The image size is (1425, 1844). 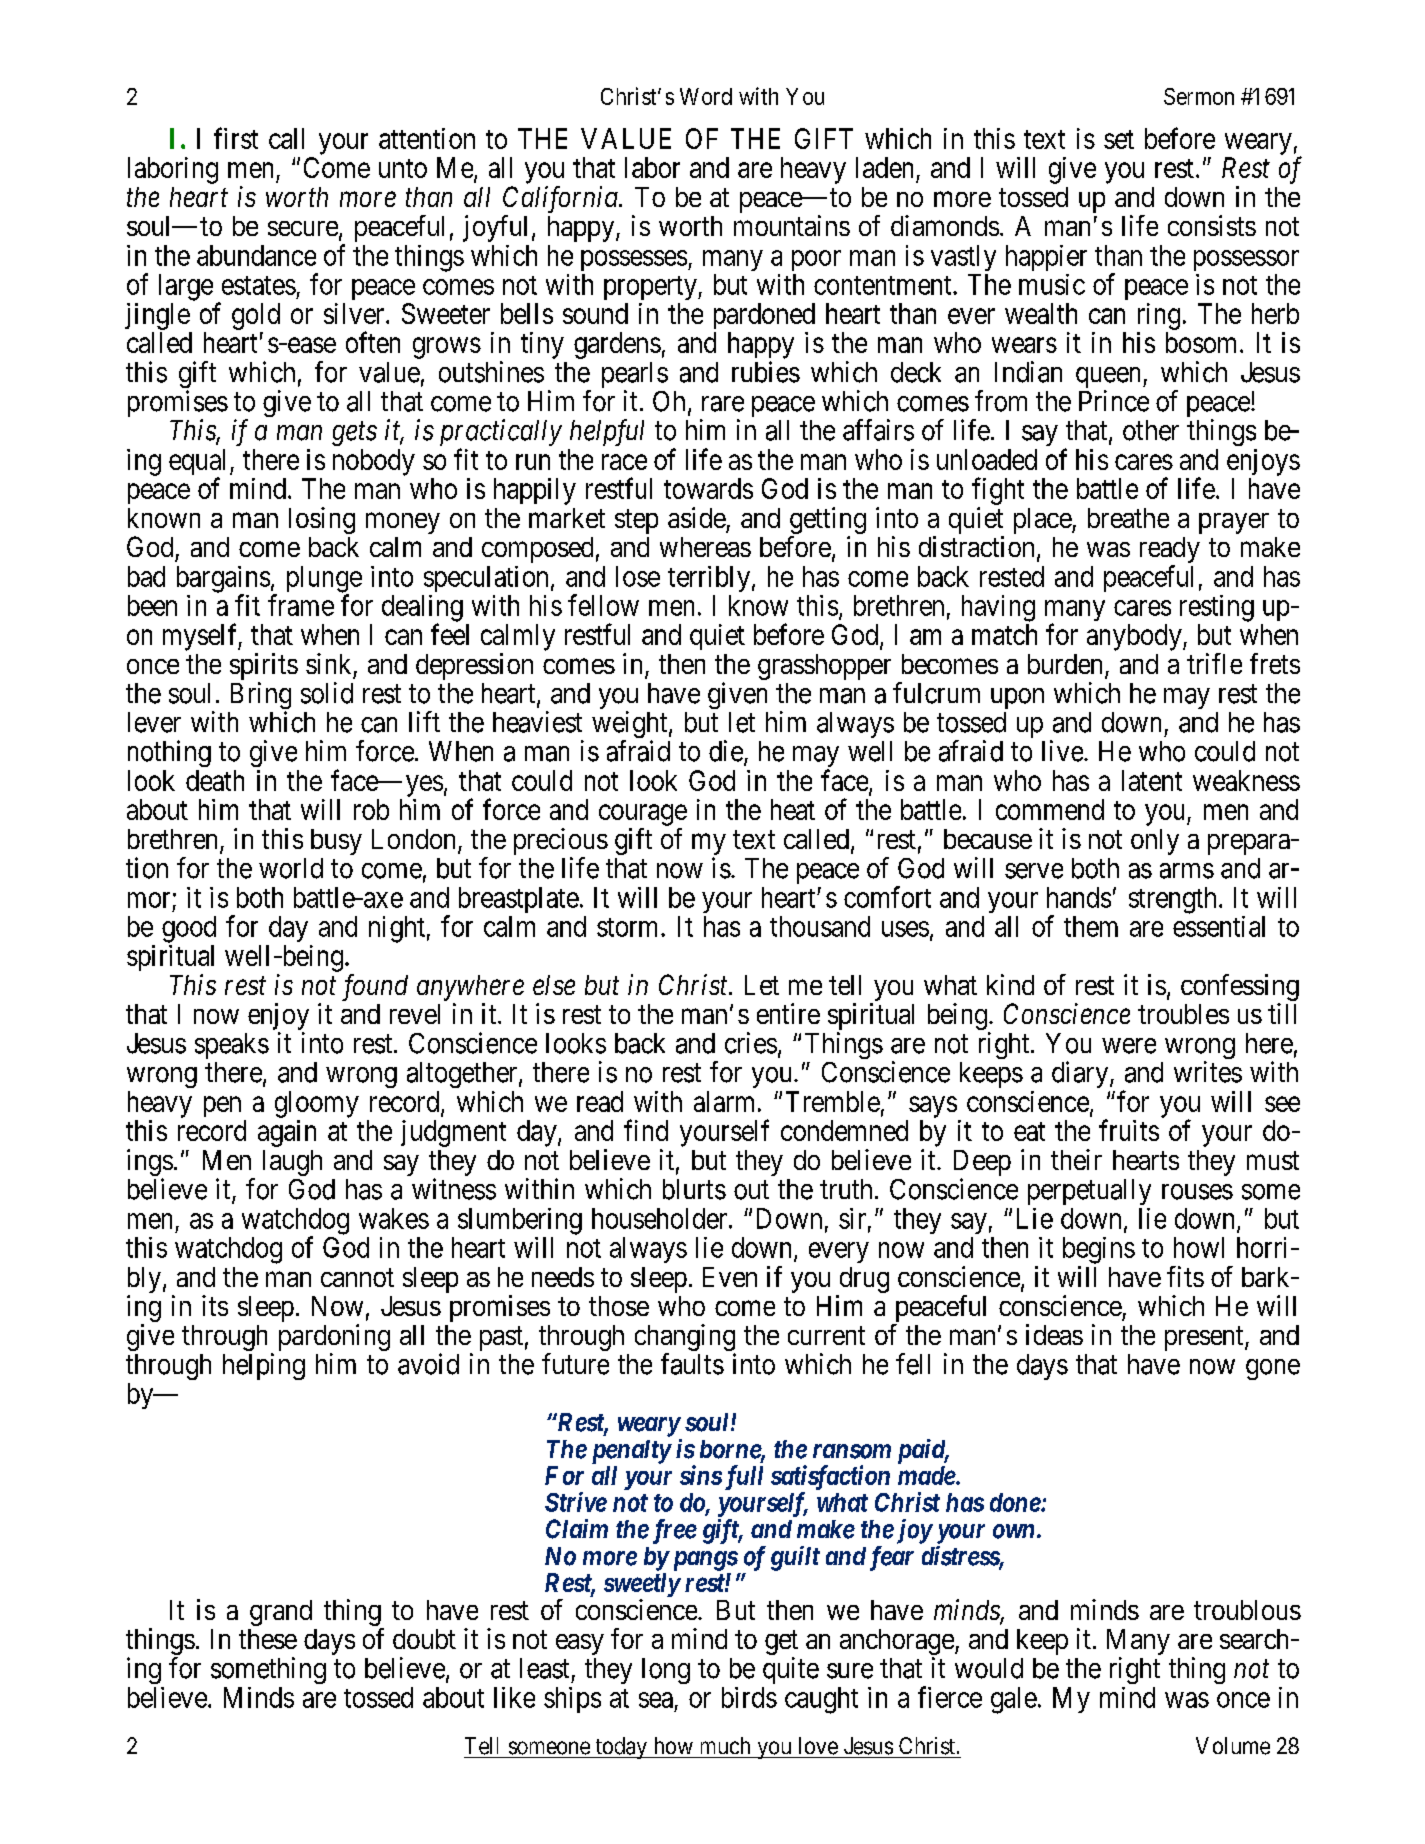 What do you see at coordinates (236, 138) in the screenshot?
I see `first` at bounding box center [236, 138].
